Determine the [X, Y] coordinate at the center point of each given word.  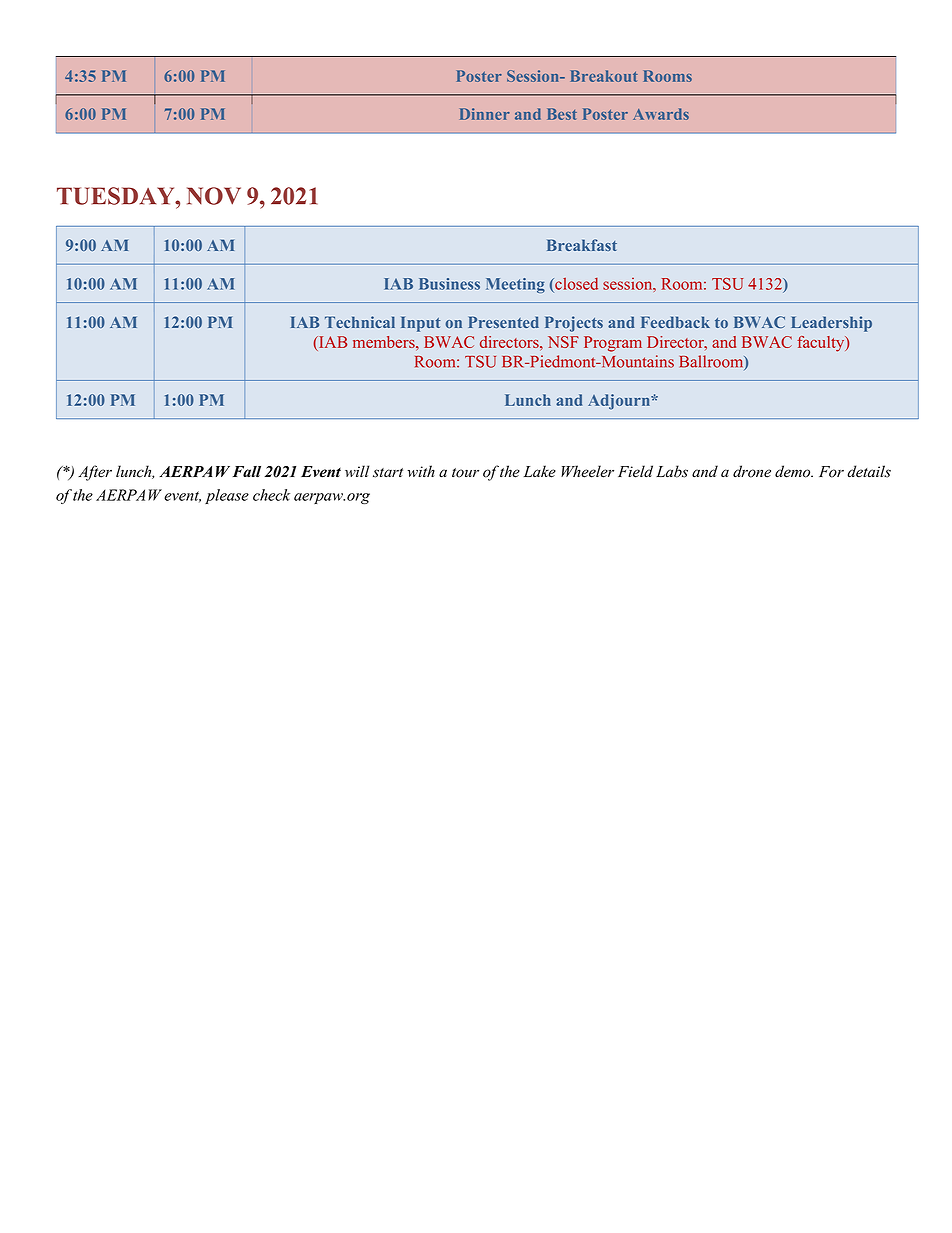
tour [465, 473]
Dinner [485, 114]
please [227, 496]
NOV [214, 196]
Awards [661, 114]
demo [794, 471]
